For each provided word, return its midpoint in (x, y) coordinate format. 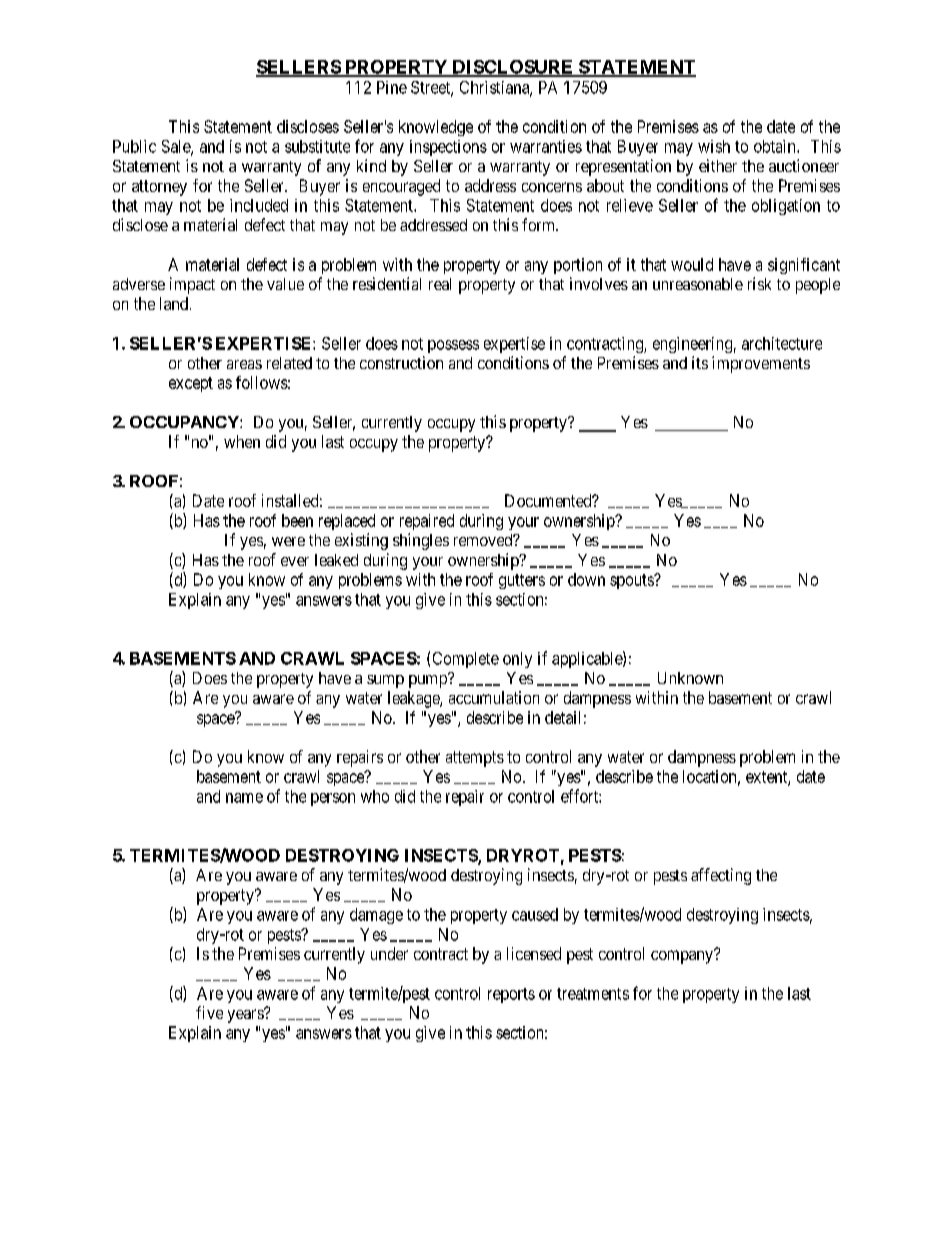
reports (511, 995)
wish (714, 146)
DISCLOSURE (513, 68)
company (683, 957)
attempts (475, 759)
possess (453, 346)
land (174, 303)
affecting (721, 876)
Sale (177, 147)
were (288, 541)
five (209, 1012)
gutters (522, 581)
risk (759, 283)
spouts (632, 581)
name (244, 798)
